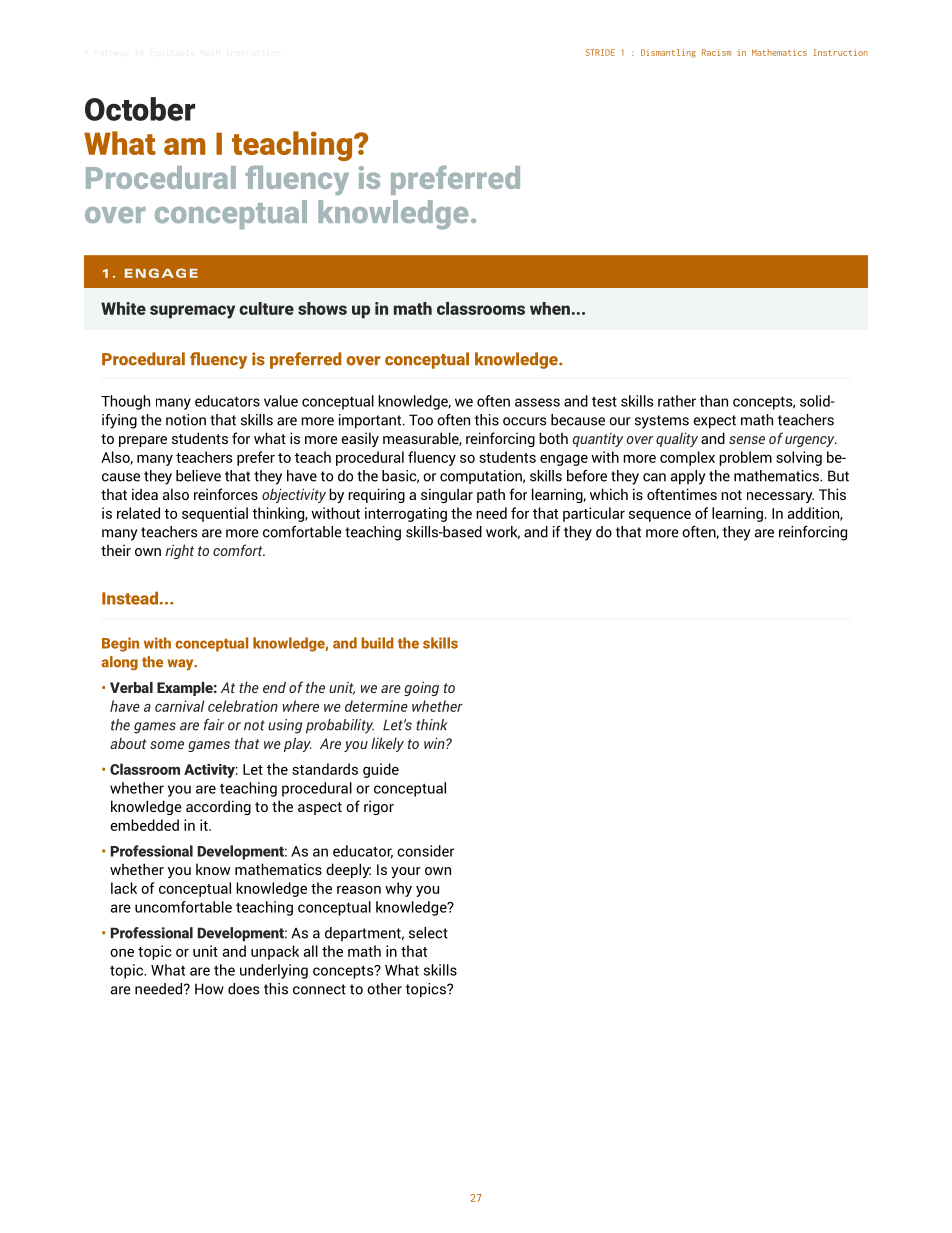  Describe the element at coordinates (428, 933) in the screenshot. I see `select` at that location.
